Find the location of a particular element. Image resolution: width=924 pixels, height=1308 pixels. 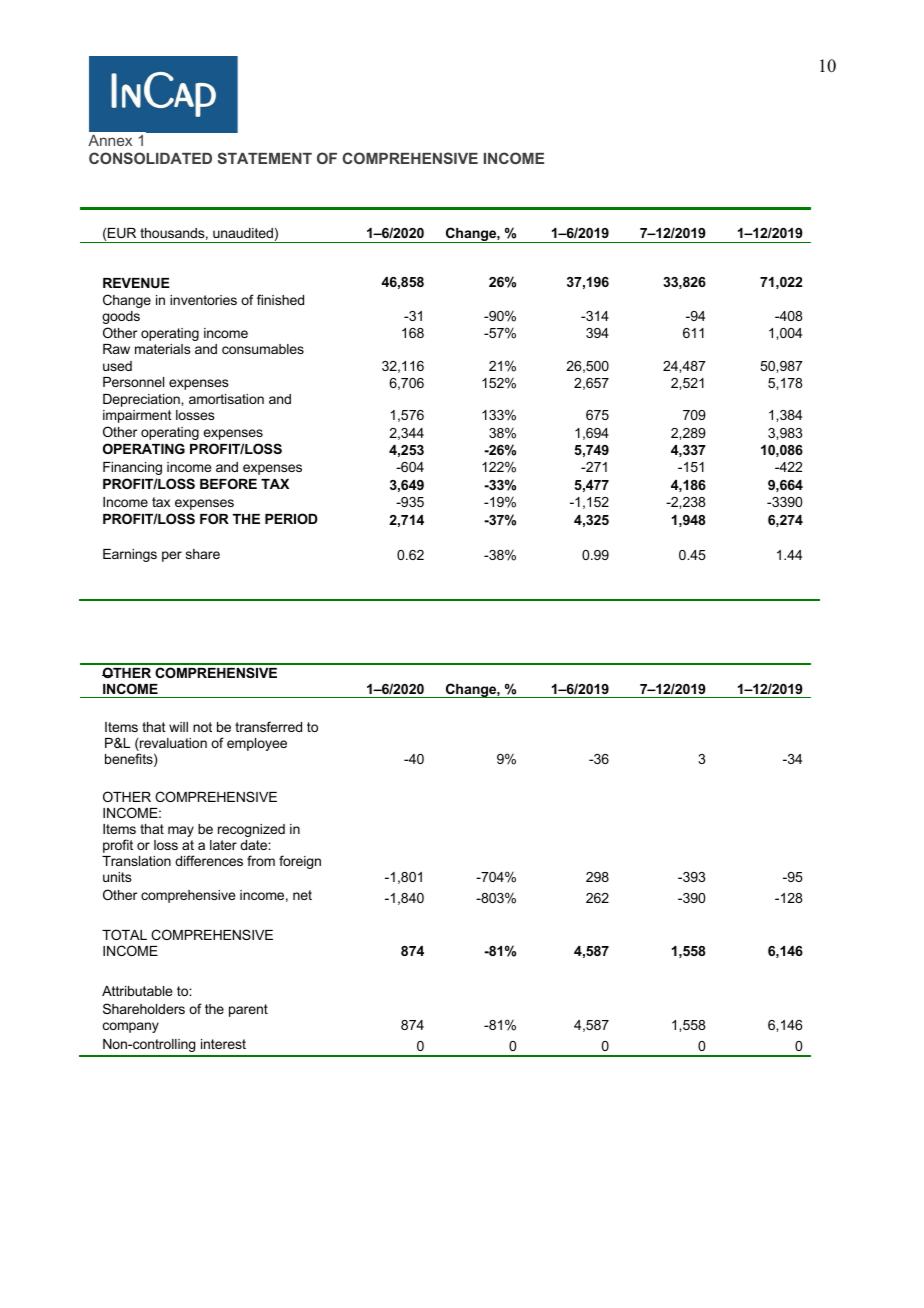

Annex is located at coordinates (110, 140).
